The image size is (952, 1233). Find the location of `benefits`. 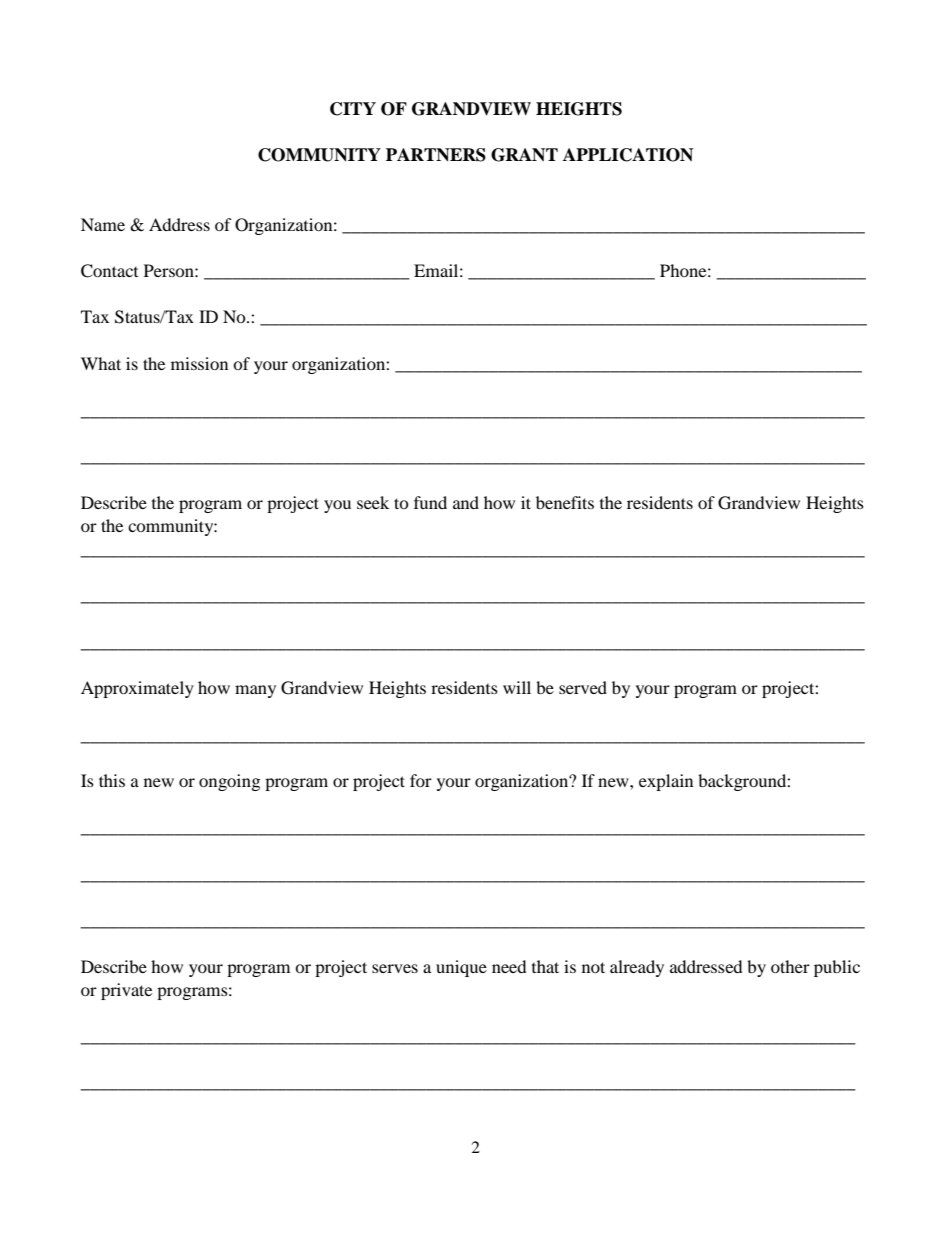

benefits is located at coordinates (565, 502).
